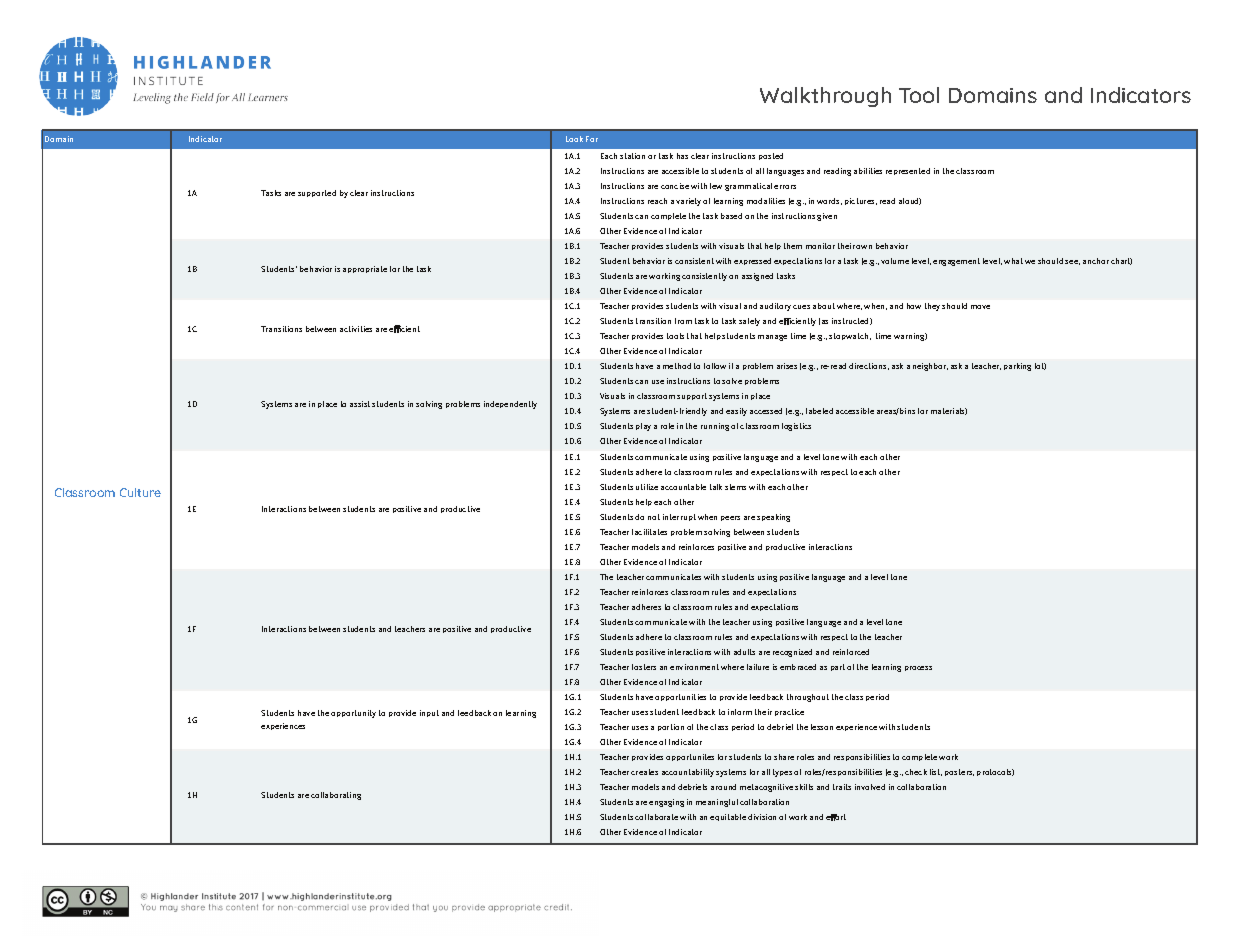  I want to click on represented, so click(908, 171).
